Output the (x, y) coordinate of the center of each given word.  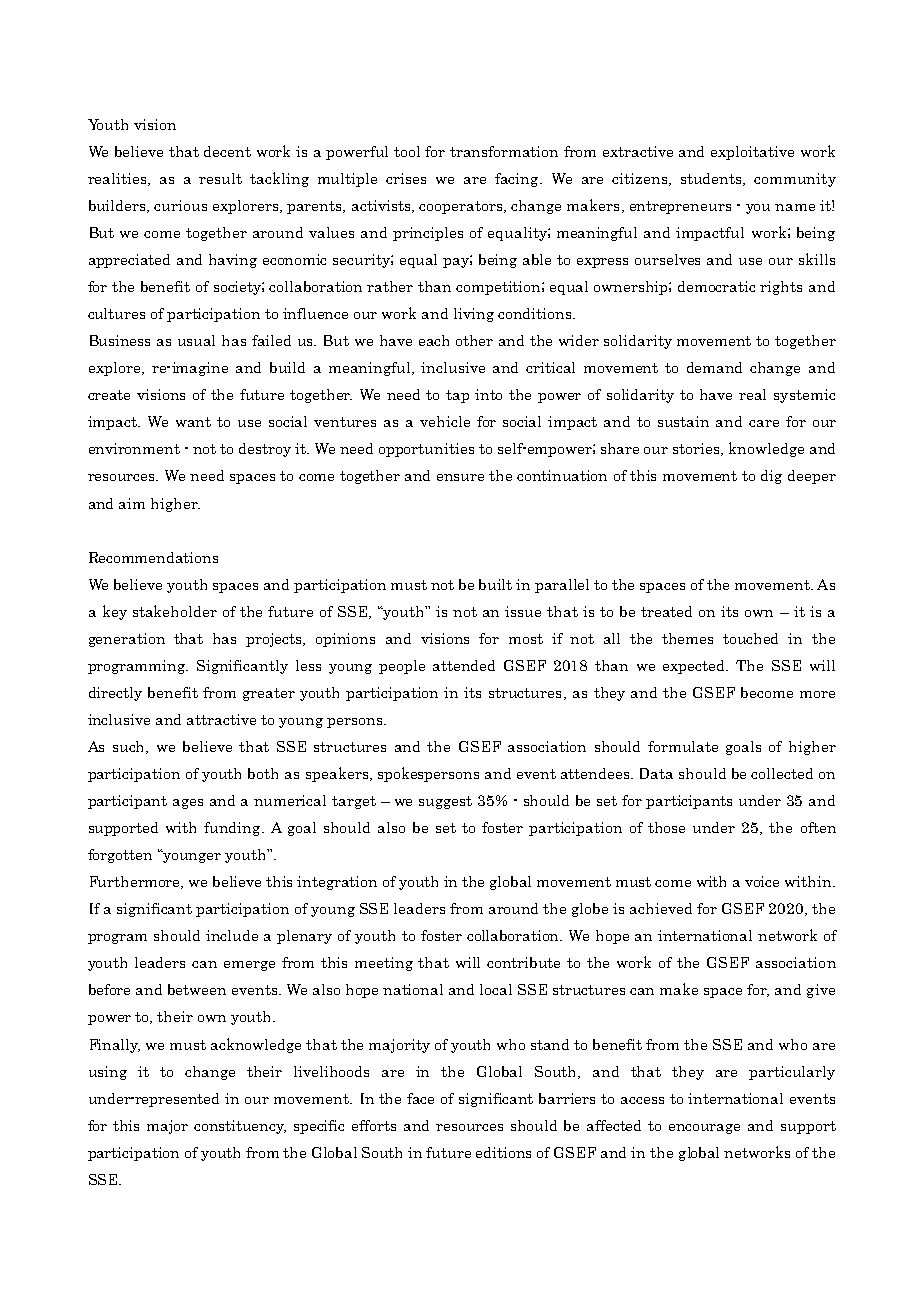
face (420, 1098)
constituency (240, 1127)
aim (132, 503)
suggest (445, 802)
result (220, 178)
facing (518, 180)
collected (782, 773)
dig (771, 477)
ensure (460, 477)
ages (188, 804)
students (712, 179)
